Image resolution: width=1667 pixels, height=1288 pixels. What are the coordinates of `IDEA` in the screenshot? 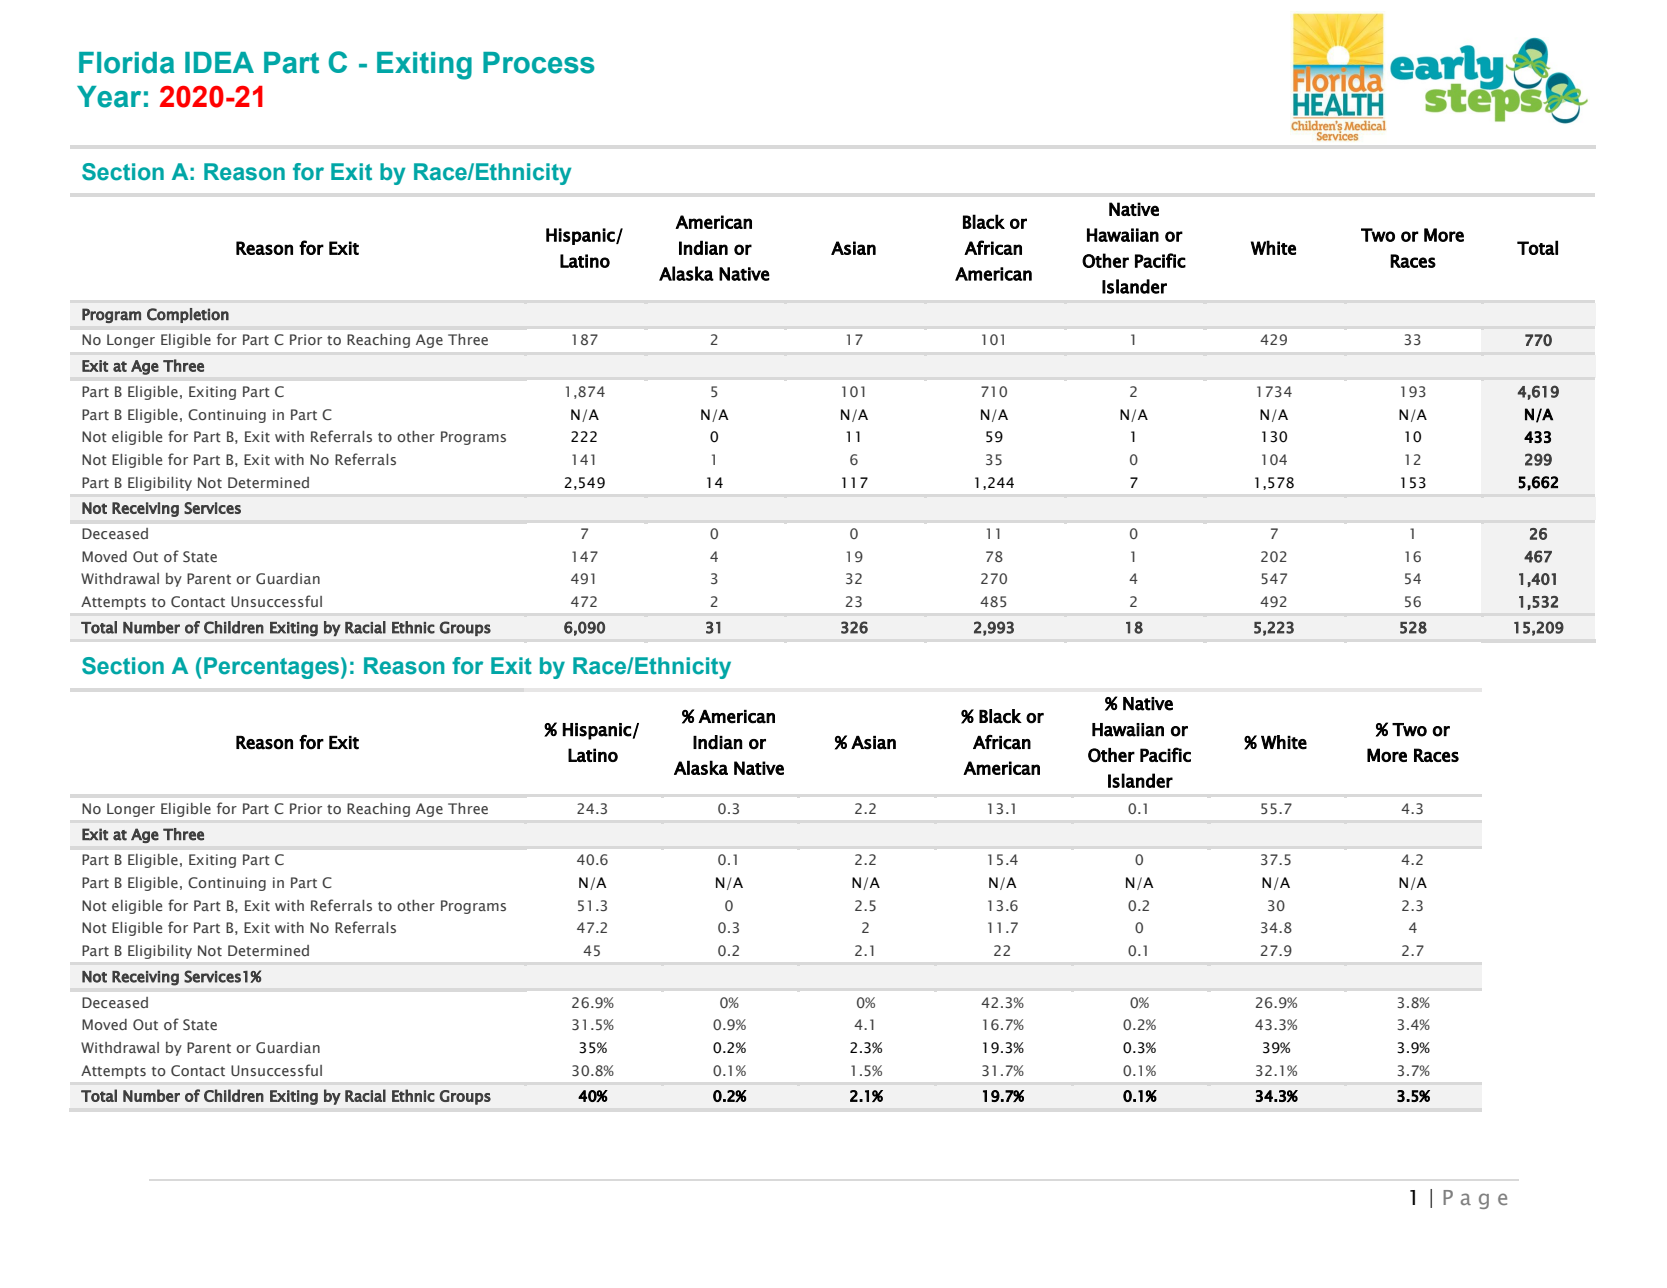 It's located at (219, 62).
